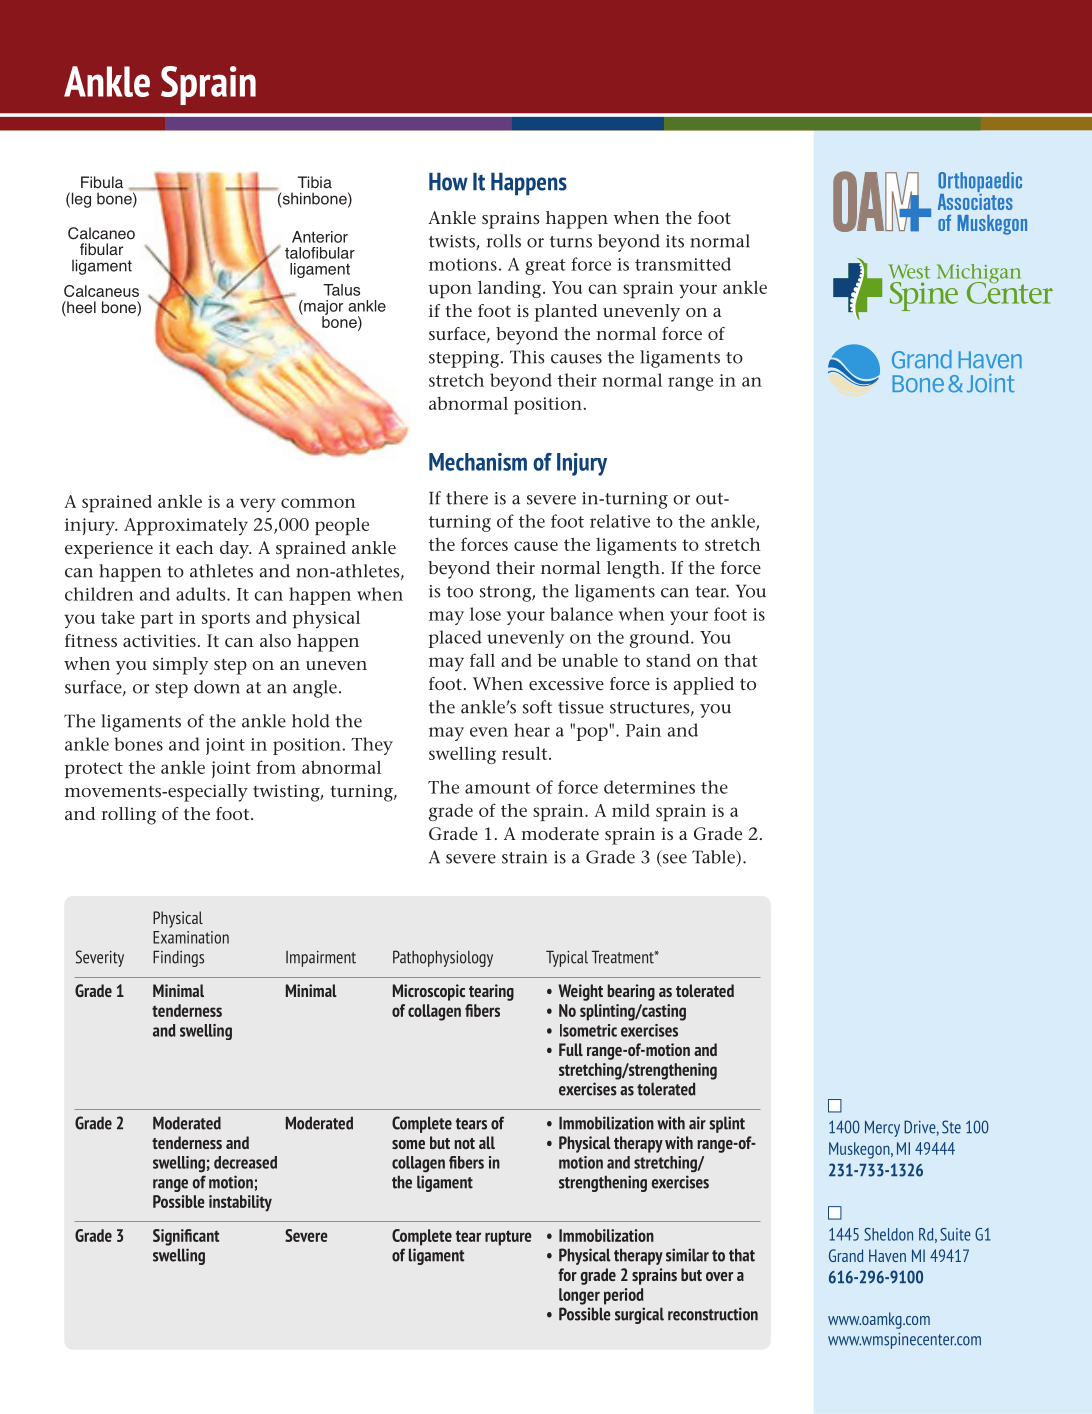 This image has height=1414, width=1092. I want to click on Anterior, so click(320, 237).
